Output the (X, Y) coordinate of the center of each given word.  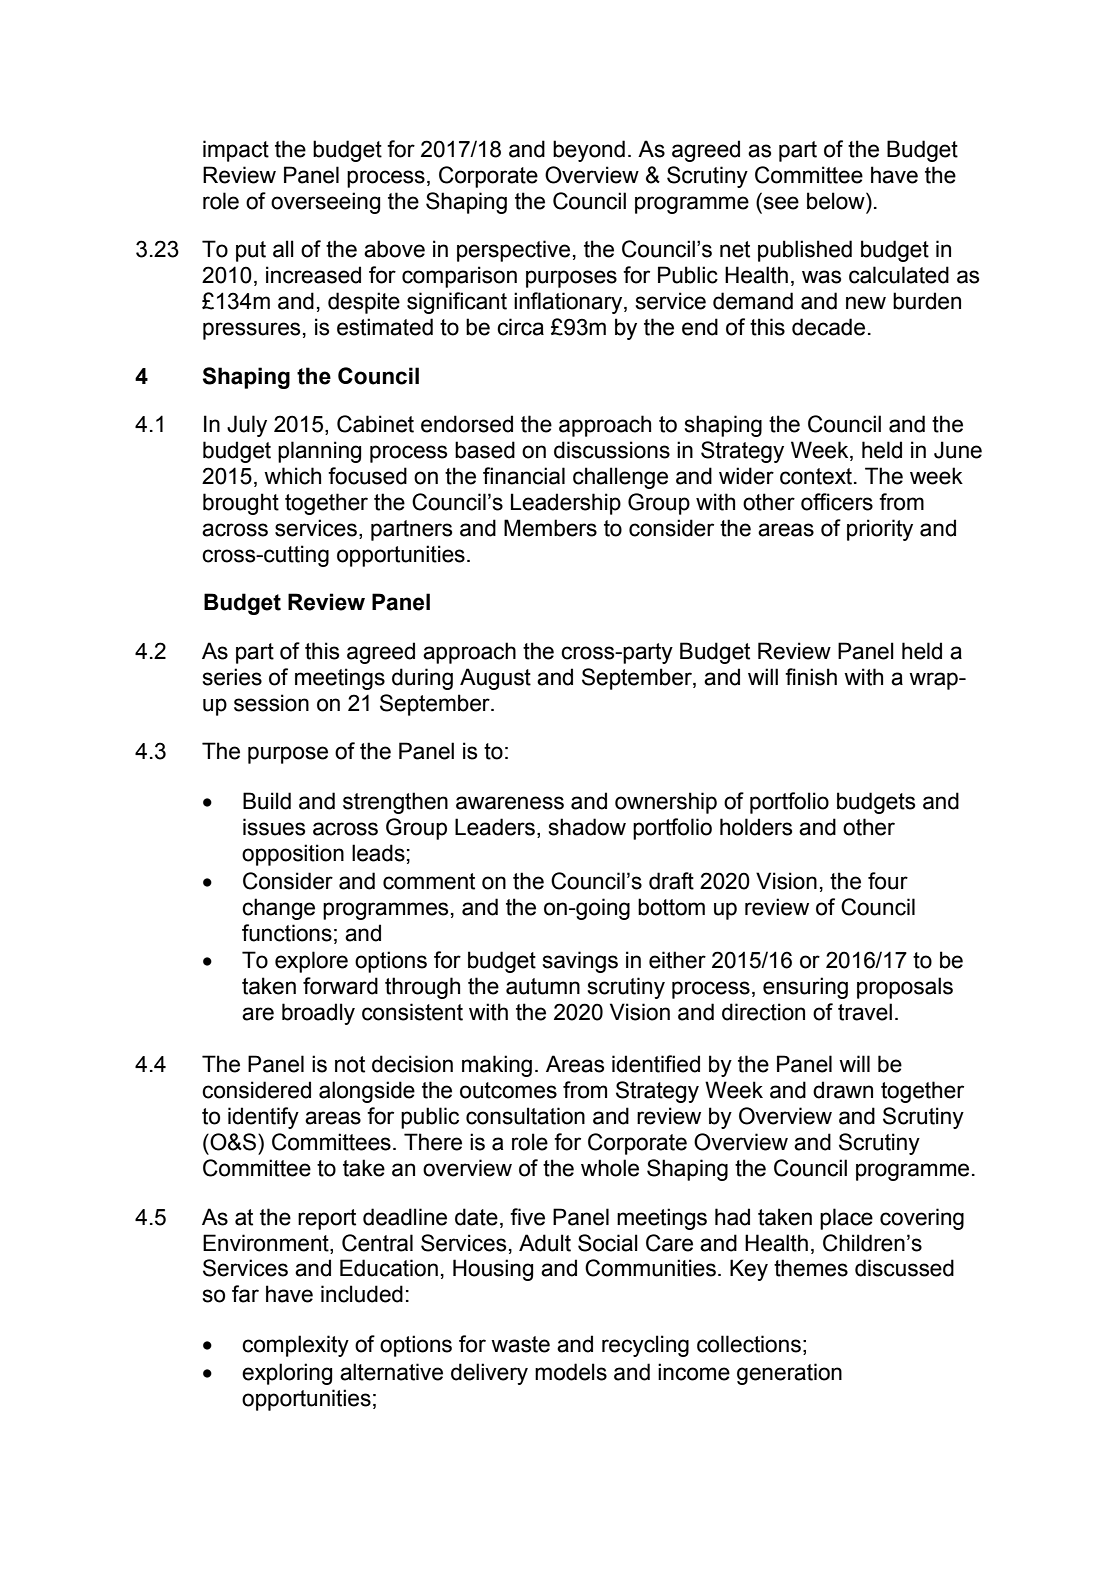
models (571, 1372)
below (837, 201)
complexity (295, 1346)
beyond (589, 151)
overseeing (325, 203)
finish (811, 677)
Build (267, 801)
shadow (587, 827)
